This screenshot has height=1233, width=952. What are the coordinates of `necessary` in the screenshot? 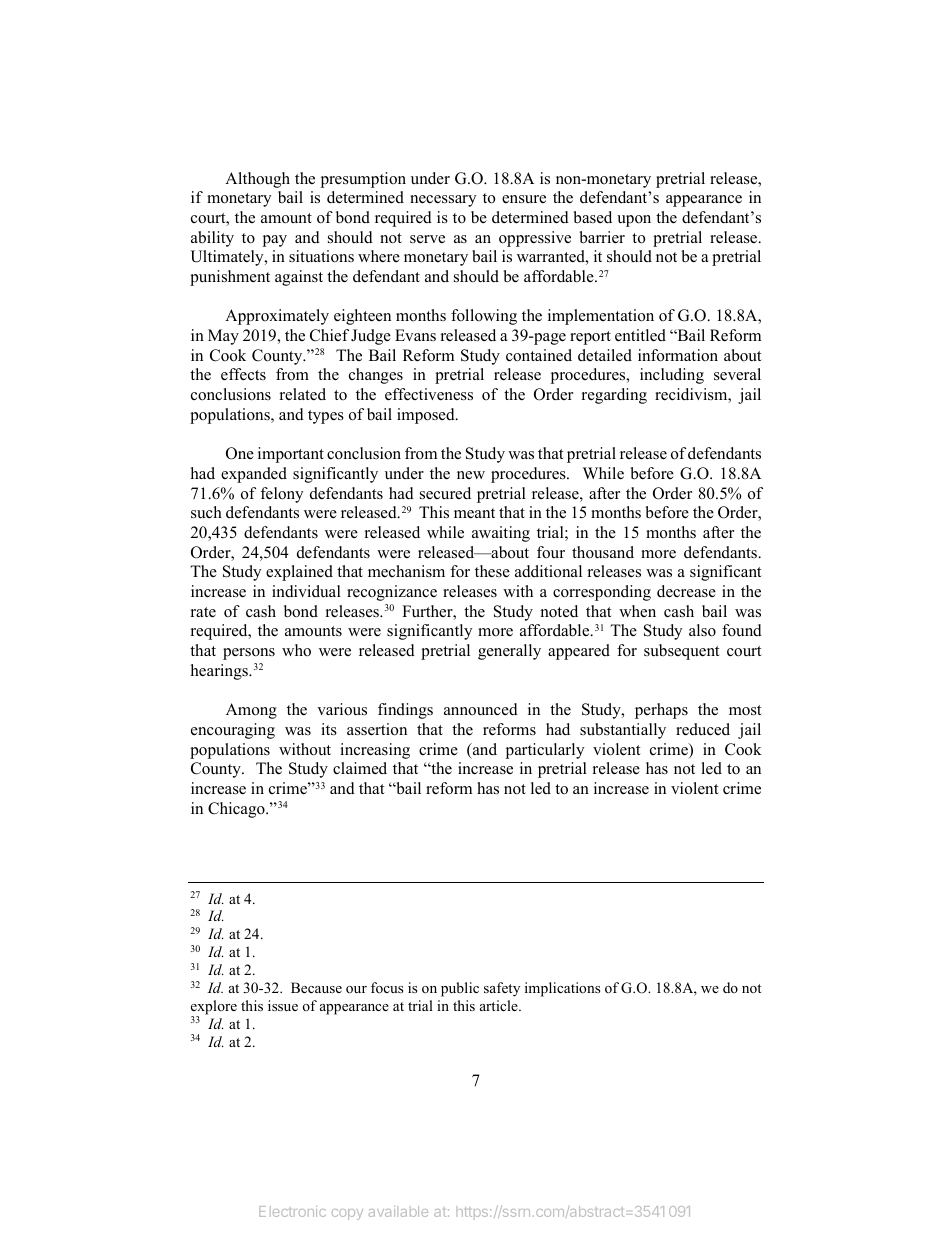 It's located at (443, 201).
